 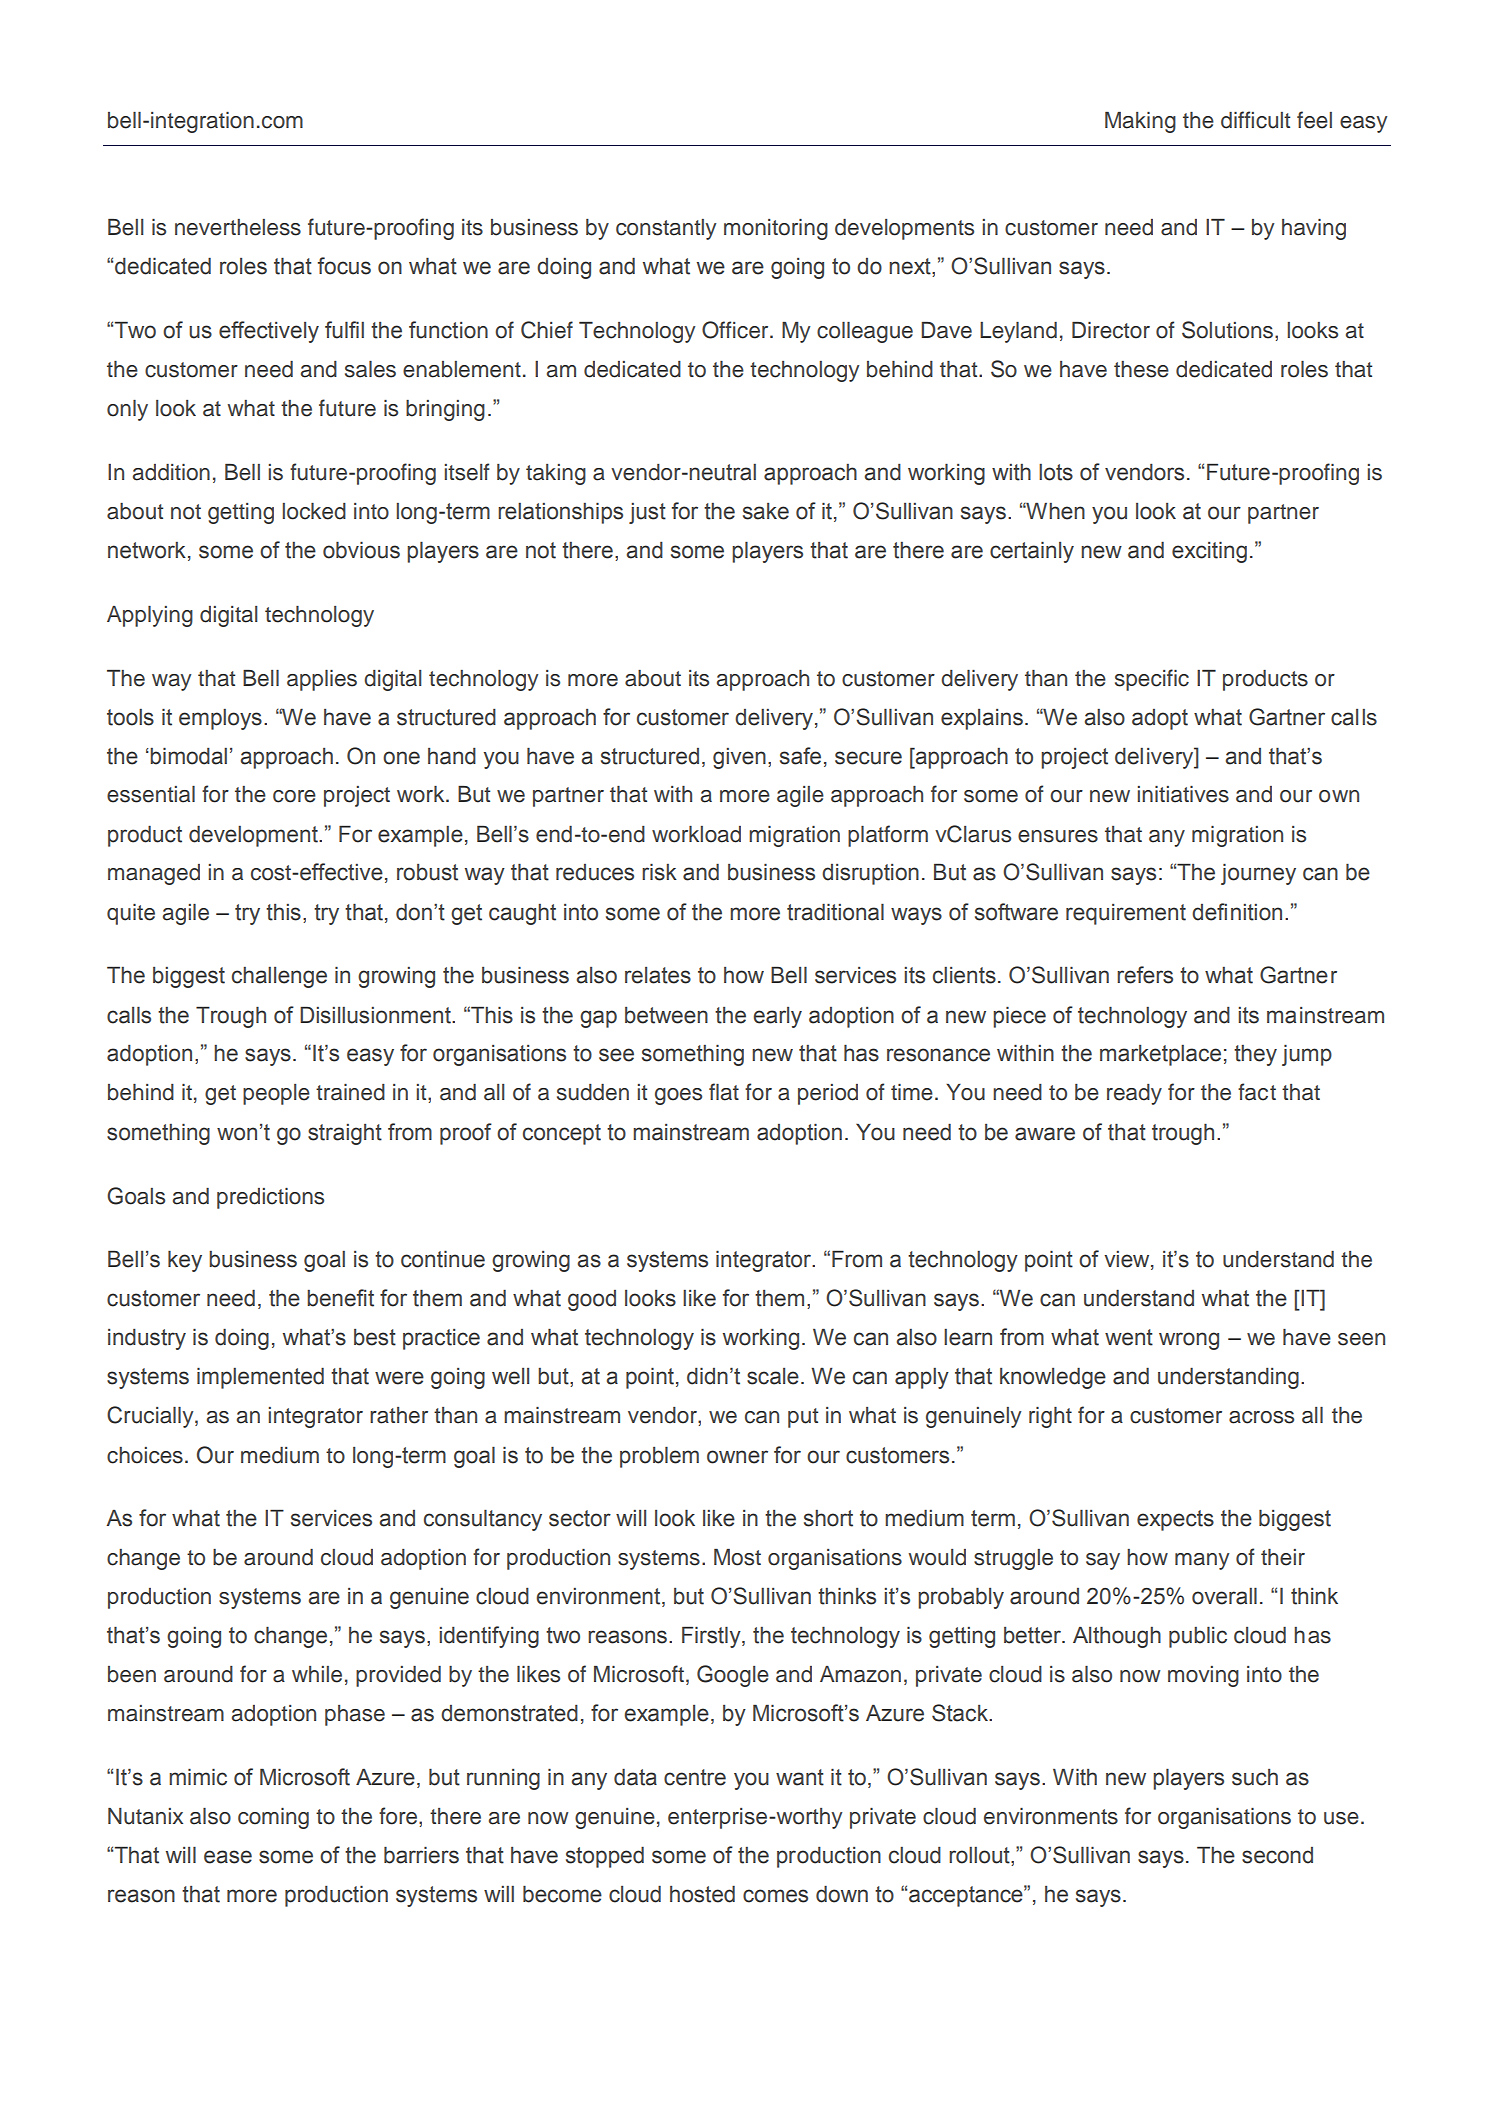 What do you see at coordinates (1277, 1855) in the image?
I see `second` at bounding box center [1277, 1855].
